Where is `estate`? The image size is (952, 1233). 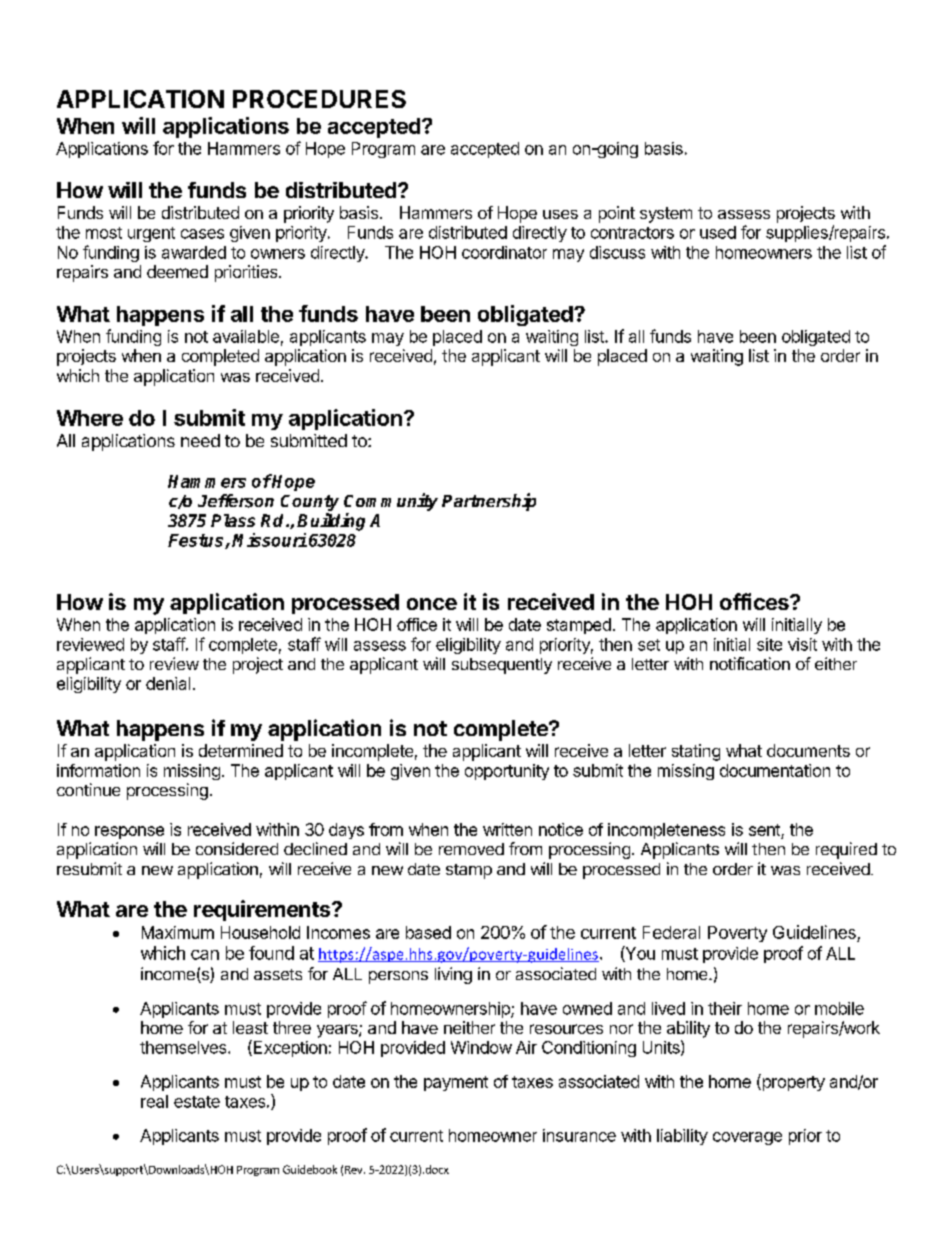
estate is located at coordinates (197, 1102).
